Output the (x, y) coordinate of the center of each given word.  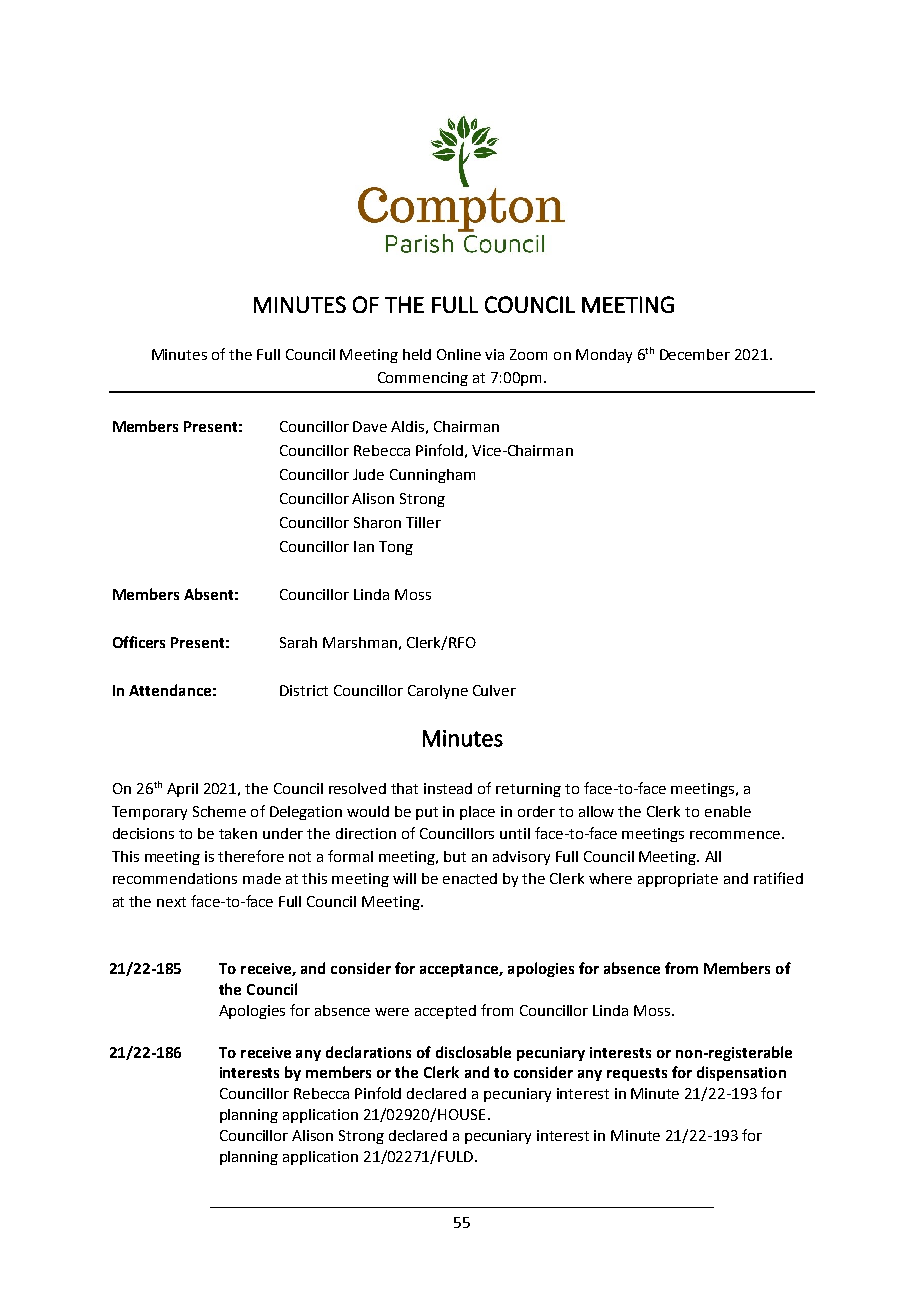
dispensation (741, 1073)
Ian (364, 546)
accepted (445, 1012)
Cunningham (432, 476)
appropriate (678, 880)
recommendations (175, 878)
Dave (370, 426)
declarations (368, 1052)
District (304, 690)
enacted (470, 878)
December (695, 354)
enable (728, 811)
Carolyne (438, 692)
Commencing (423, 379)
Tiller (423, 522)
